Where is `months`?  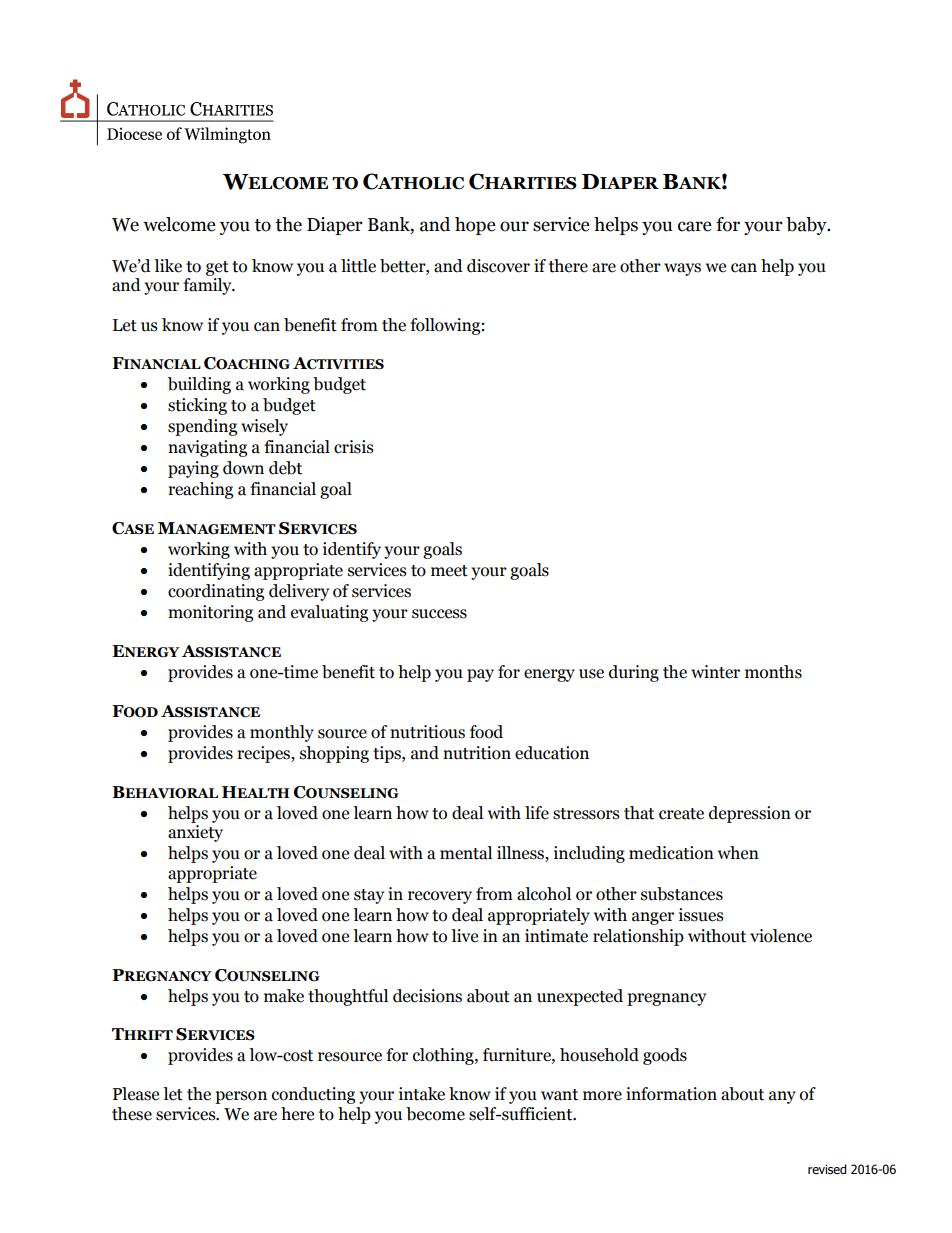 months is located at coordinates (773, 672).
